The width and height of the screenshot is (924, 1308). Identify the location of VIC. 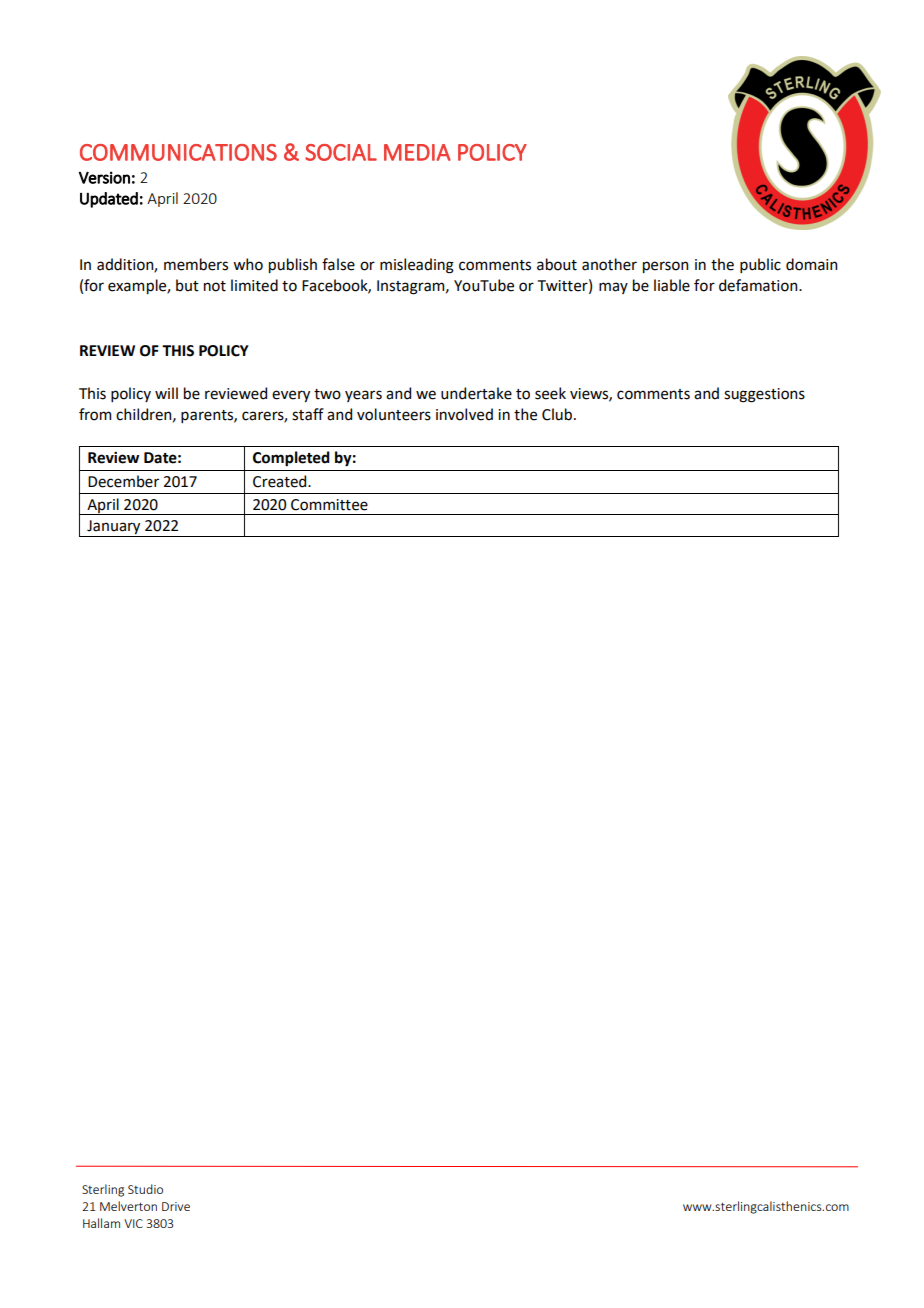
(133, 1223).
